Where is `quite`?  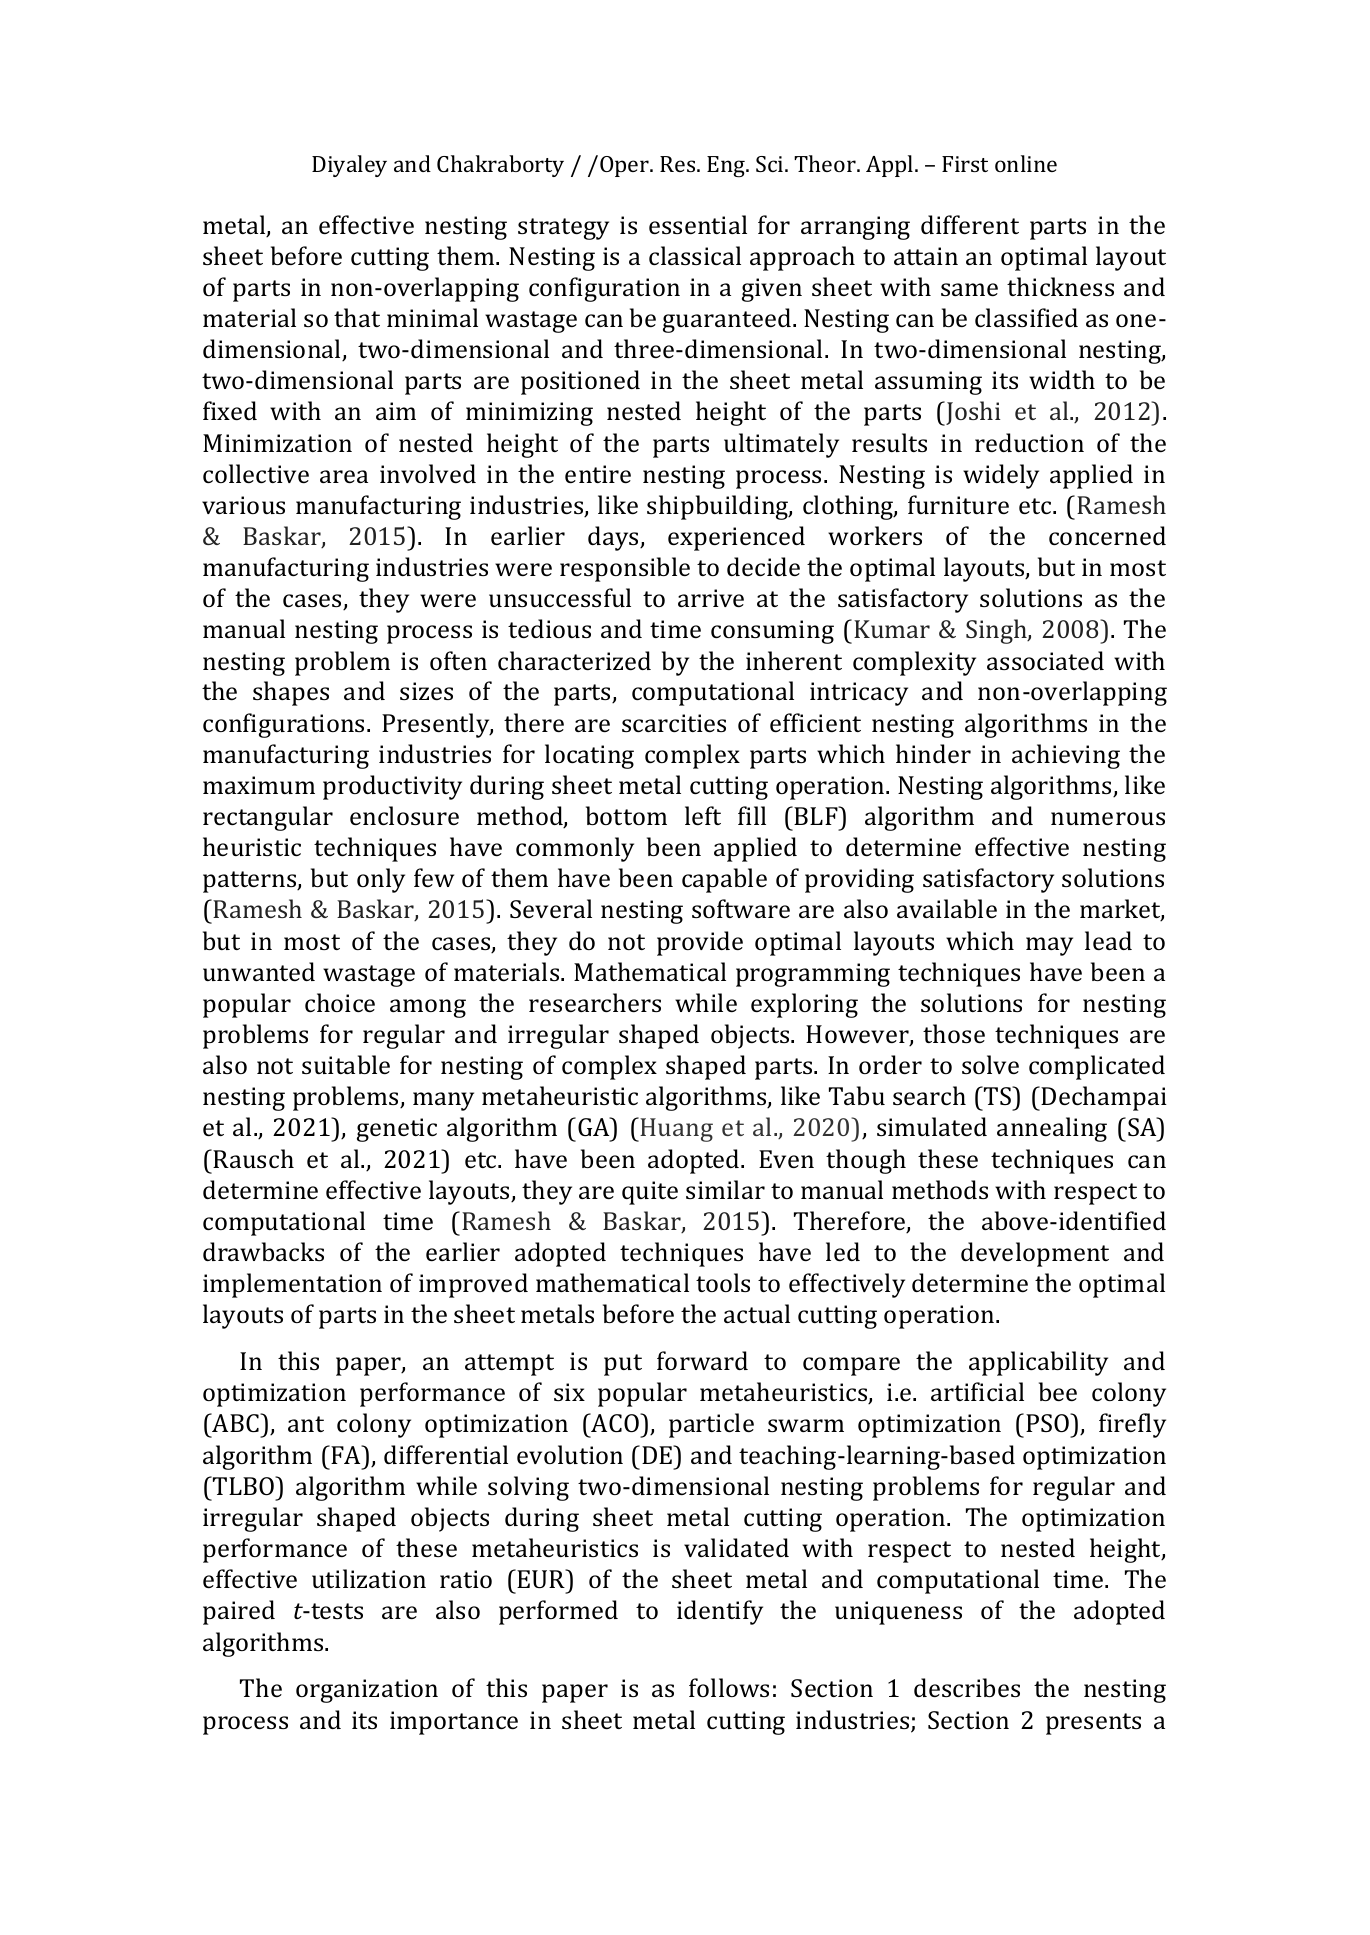 quite is located at coordinates (650, 1193).
